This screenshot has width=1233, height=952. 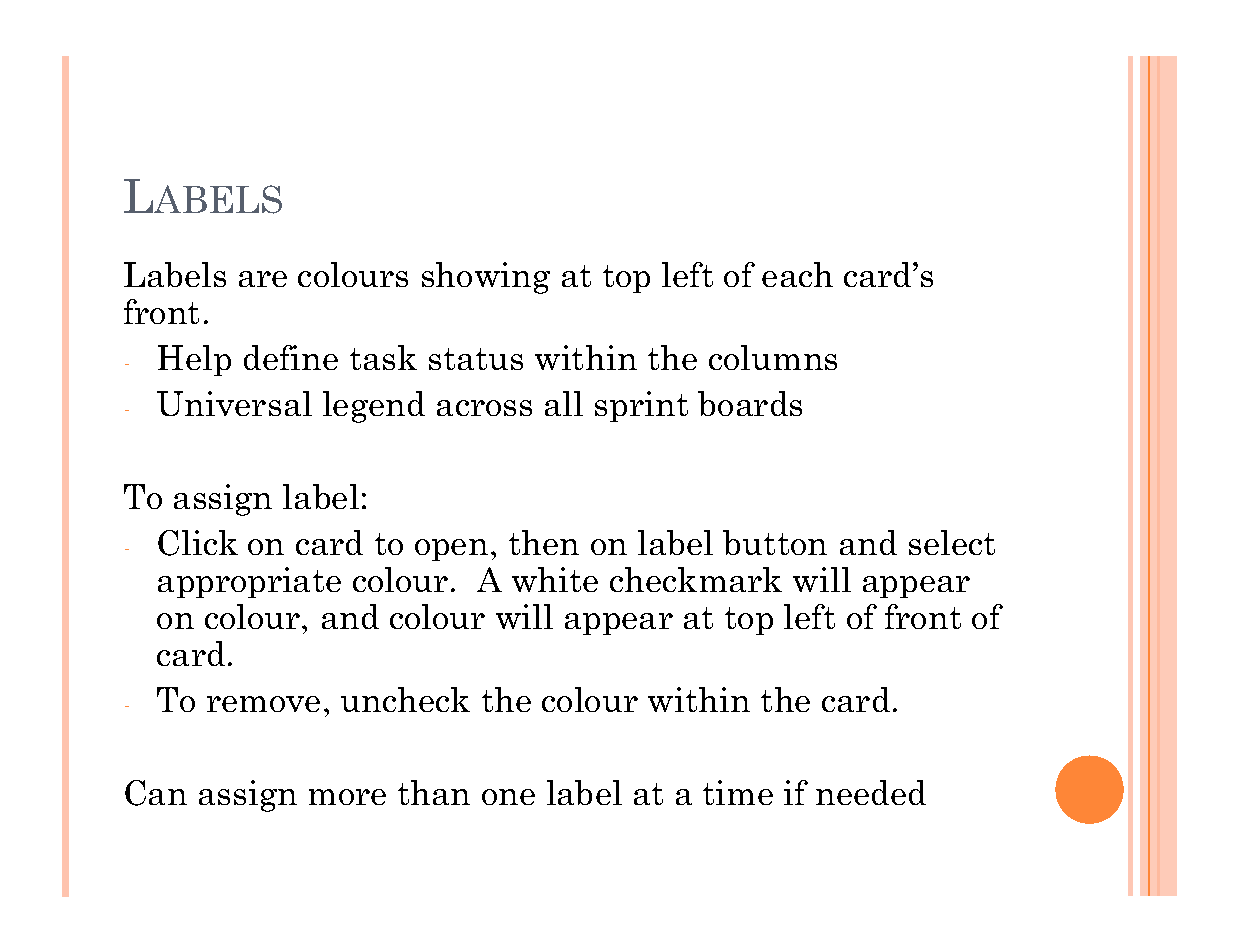 What do you see at coordinates (750, 403) in the screenshot?
I see `boards` at bounding box center [750, 403].
